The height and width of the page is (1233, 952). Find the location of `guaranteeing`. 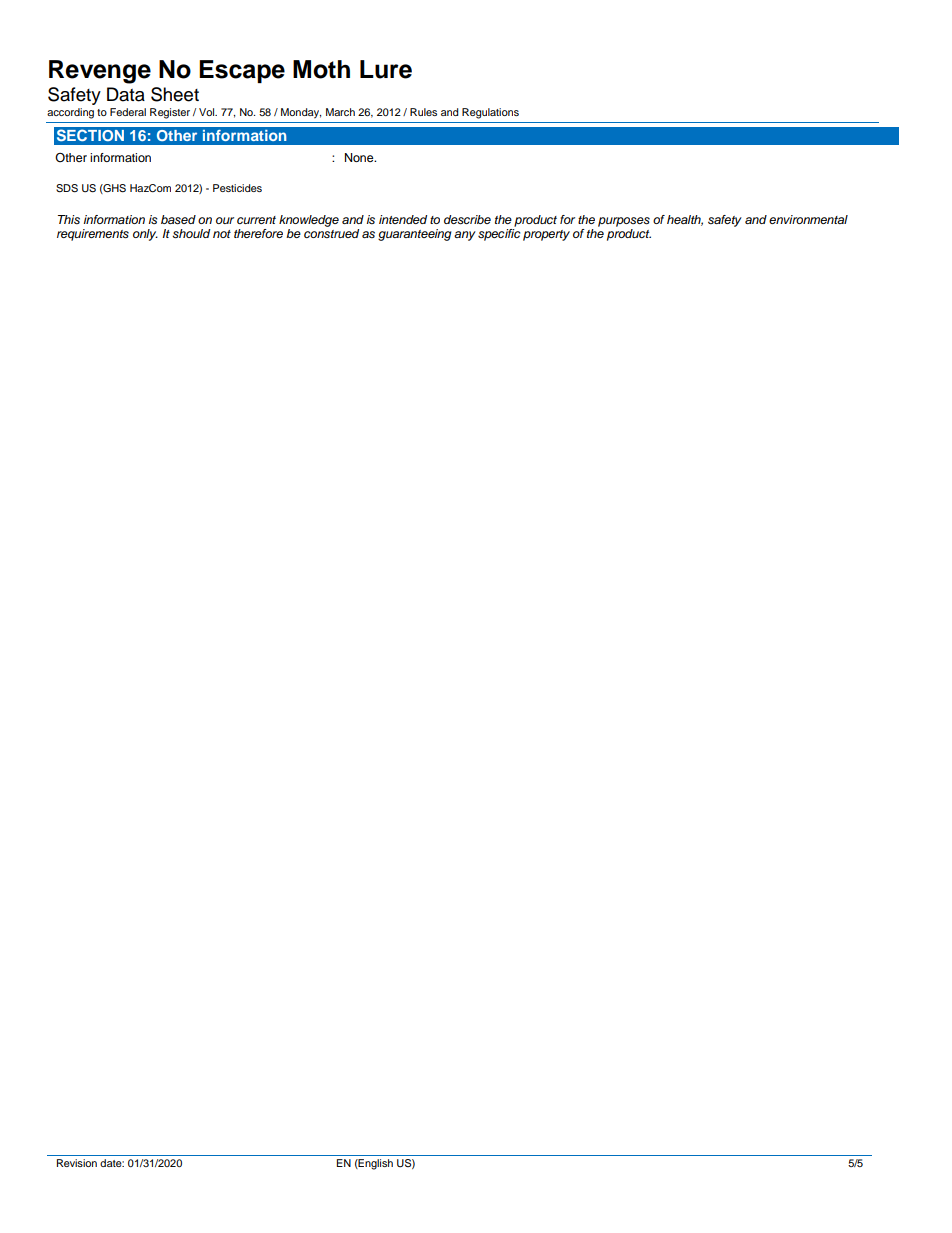

guaranteeing is located at coordinates (414, 235).
